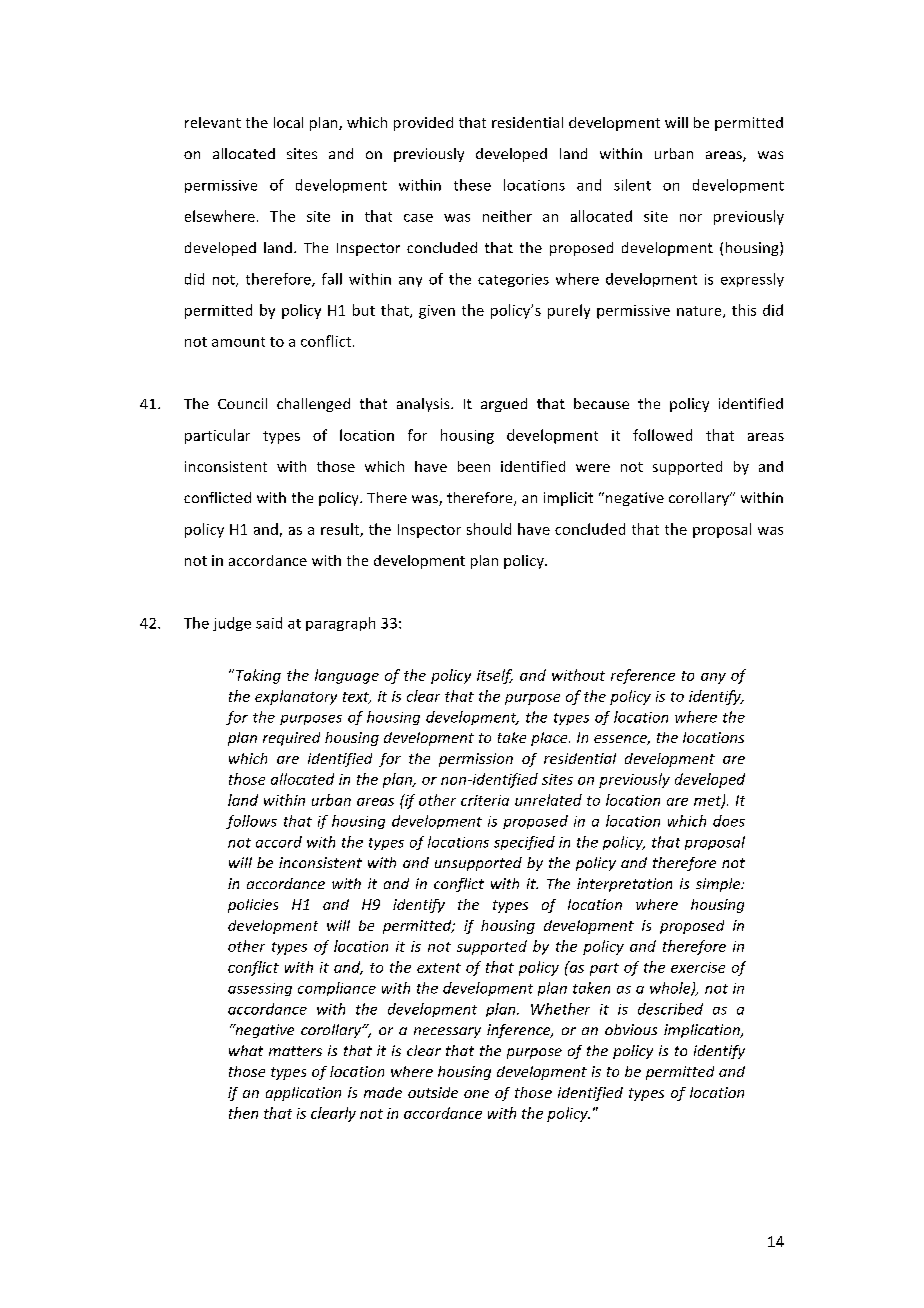  I want to click on these, so click(472, 185).
